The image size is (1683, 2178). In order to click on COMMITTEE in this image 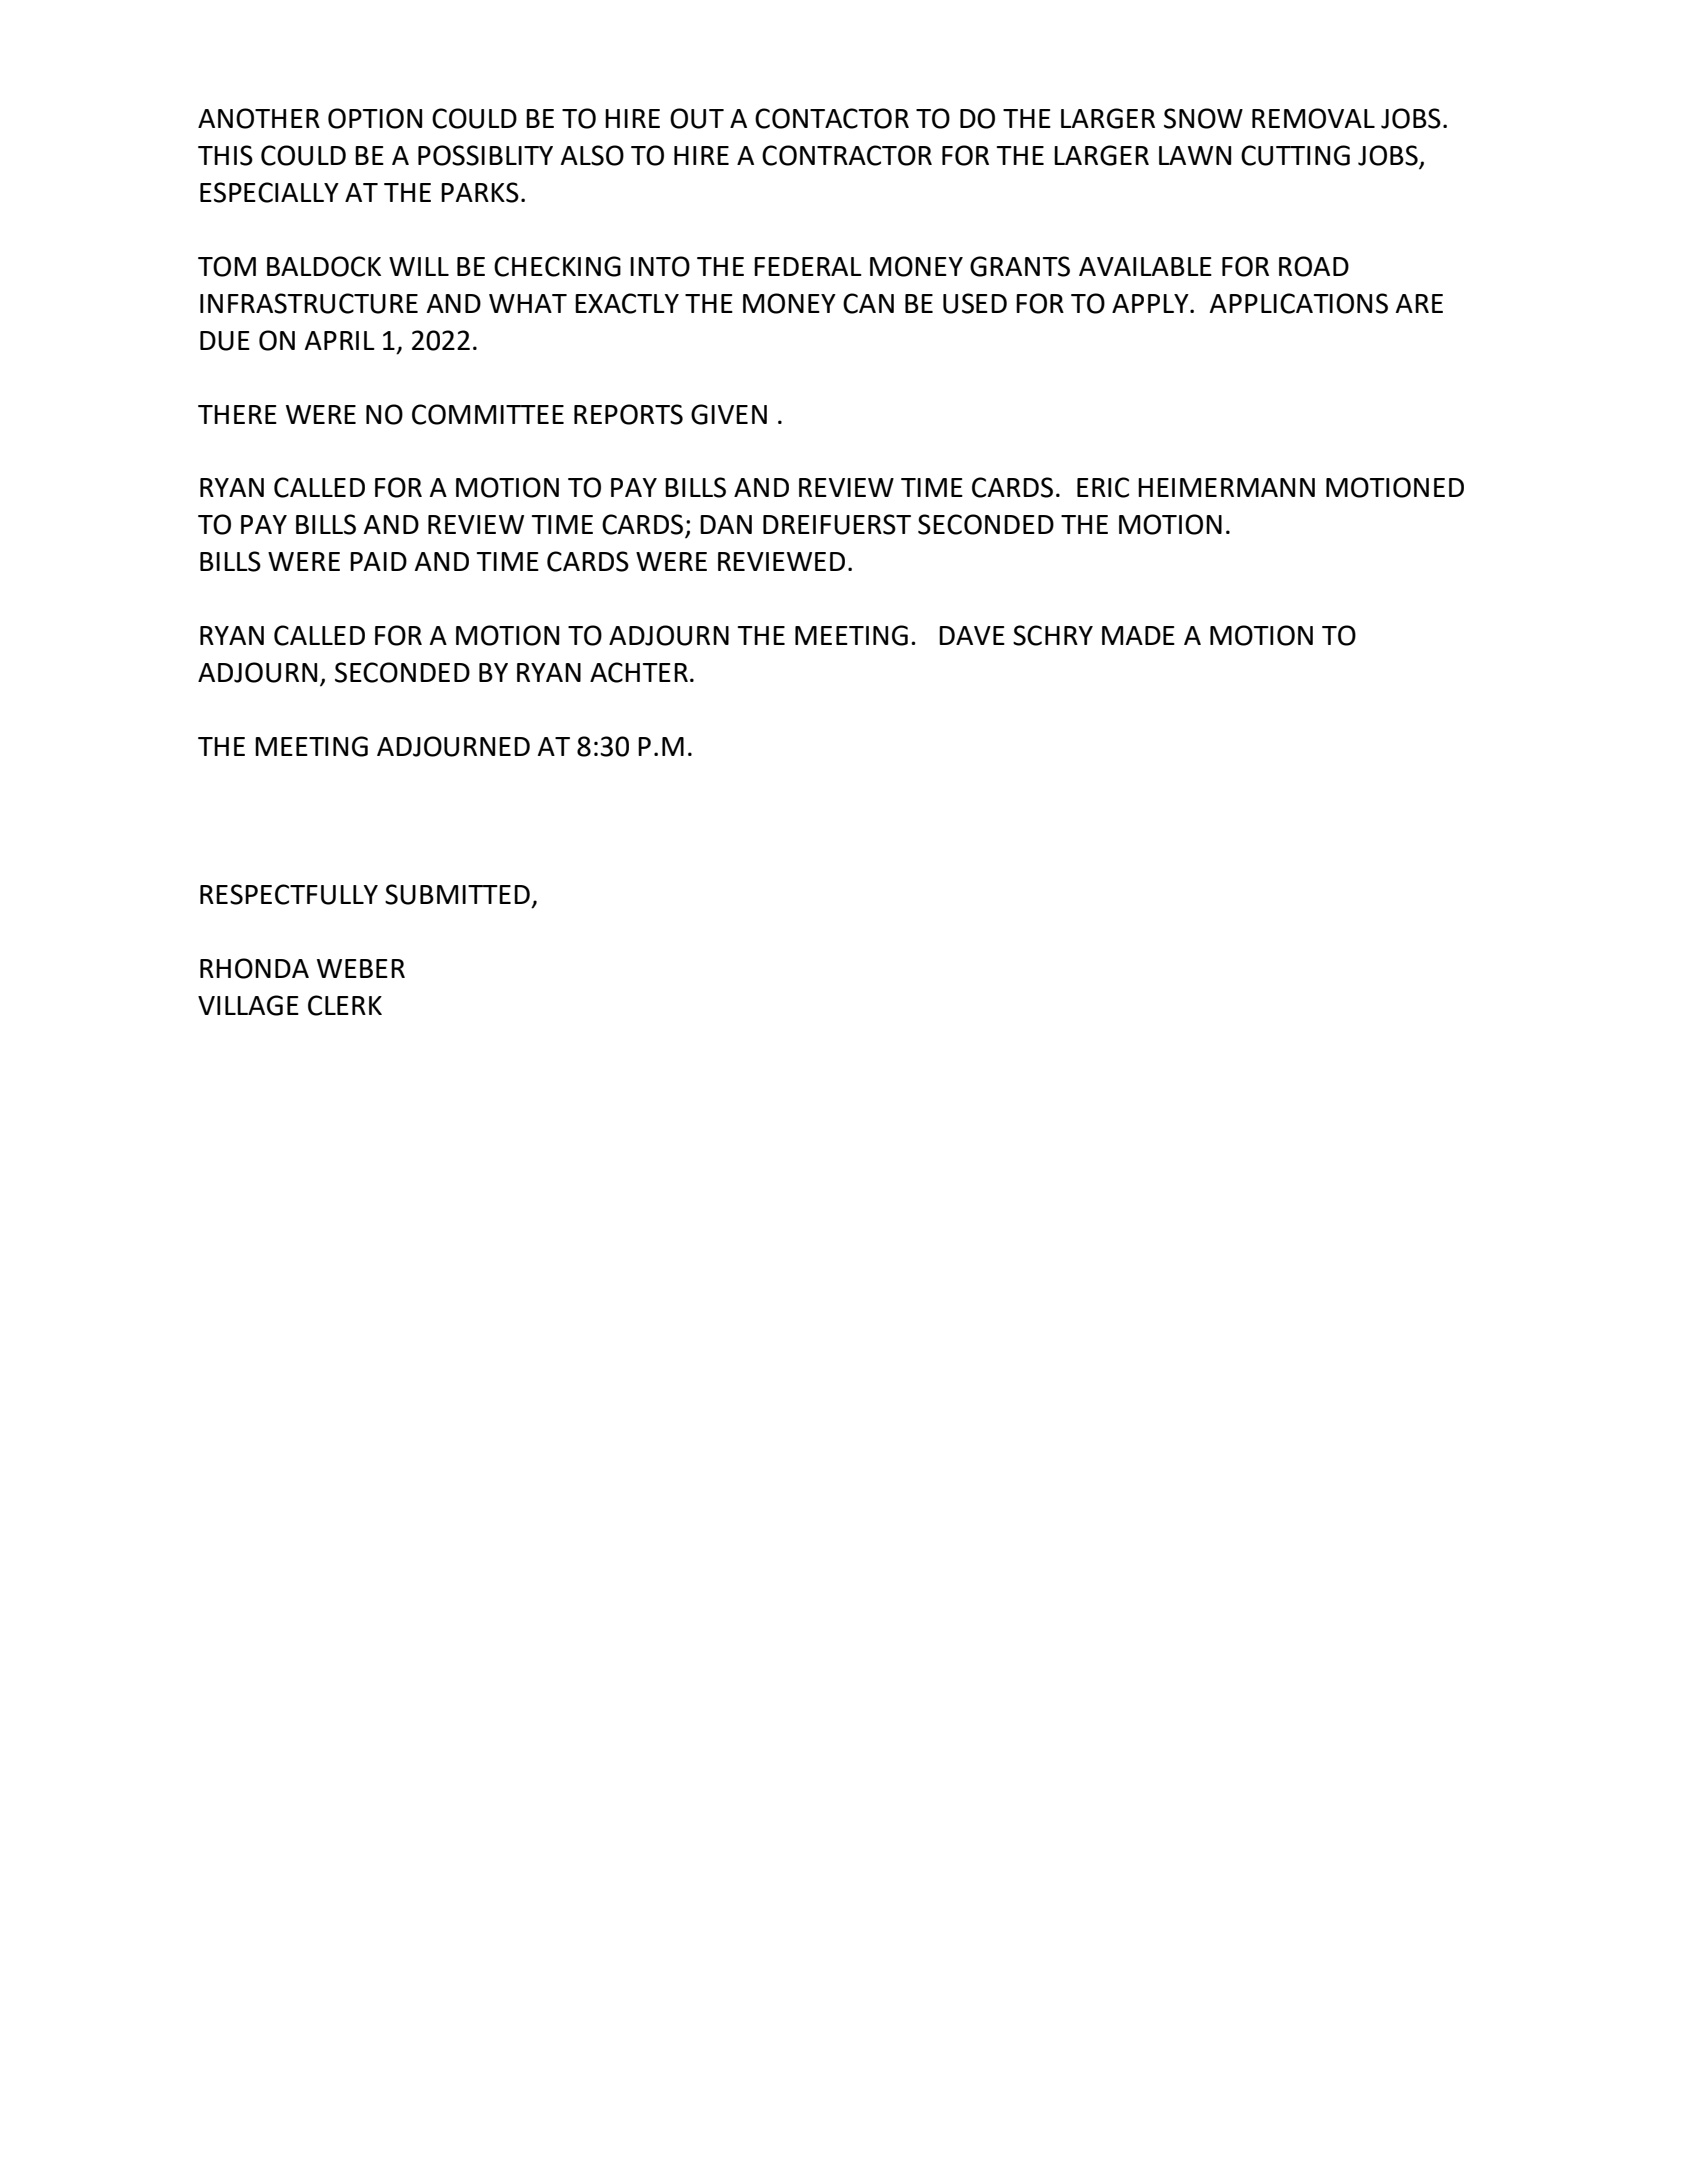, I will do `click(488, 414)`.
